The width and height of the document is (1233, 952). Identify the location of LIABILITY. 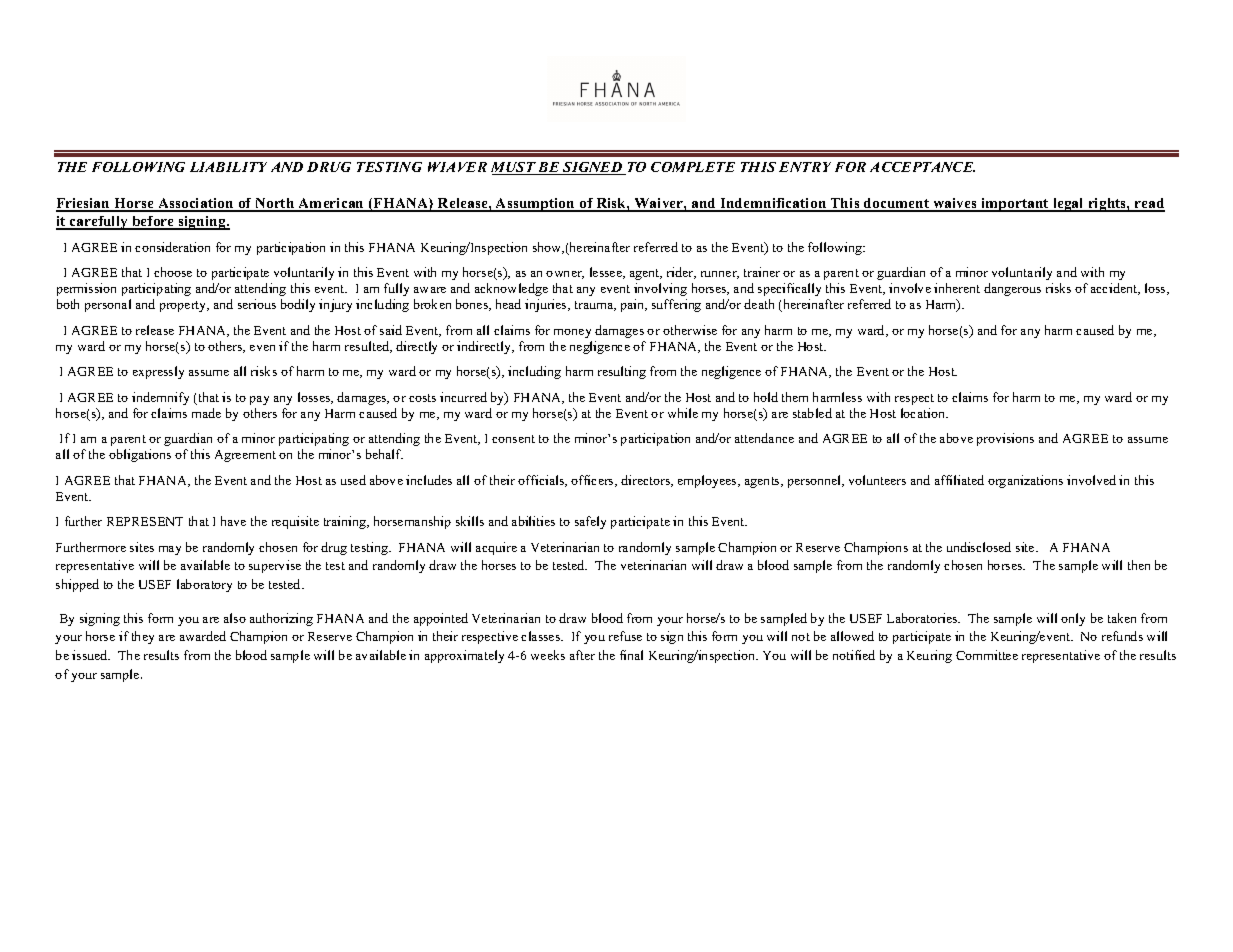
(228, 167).
